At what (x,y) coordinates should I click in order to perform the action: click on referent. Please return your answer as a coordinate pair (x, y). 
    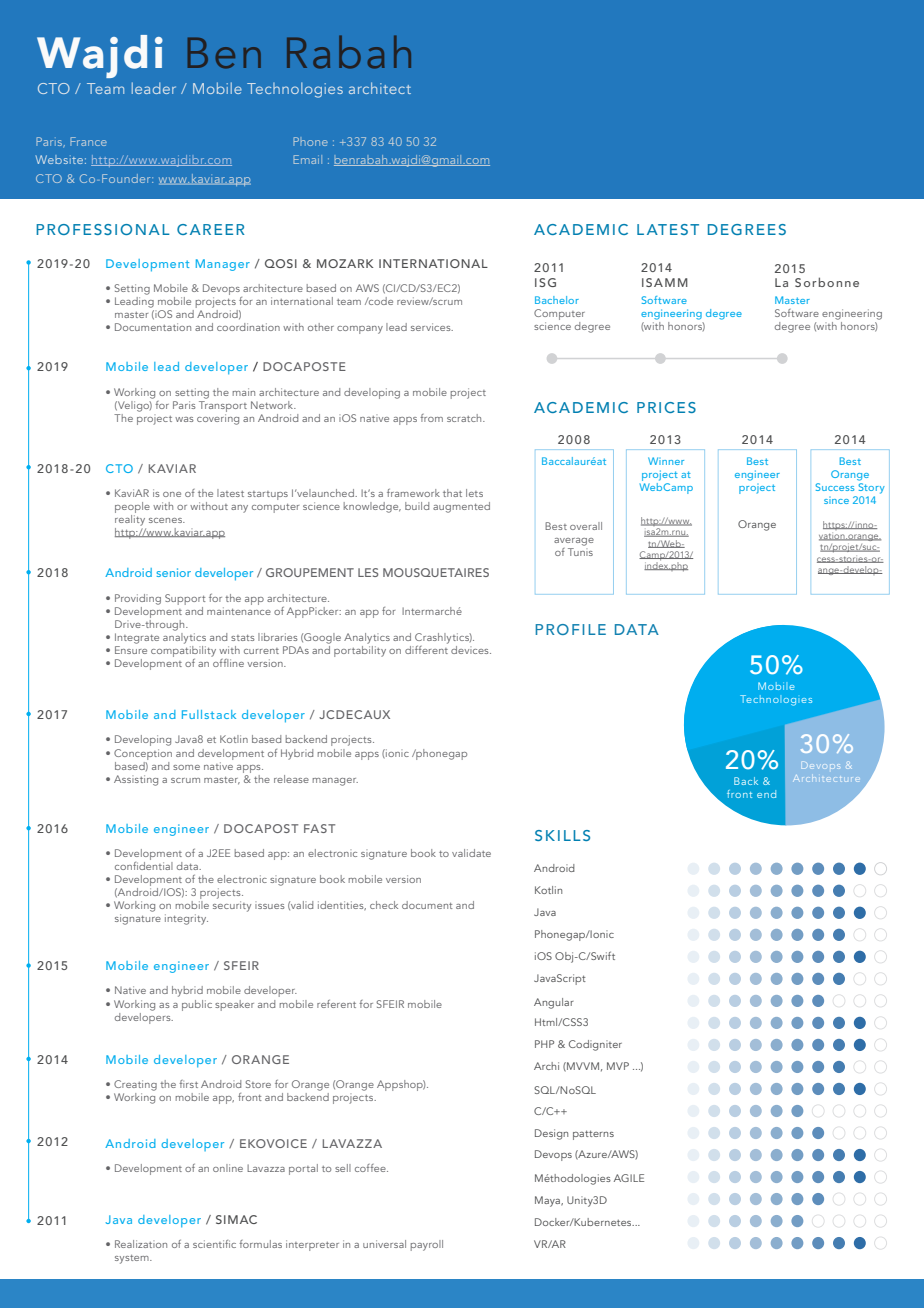
    Looking at the image, I should click on (336, 1004).
